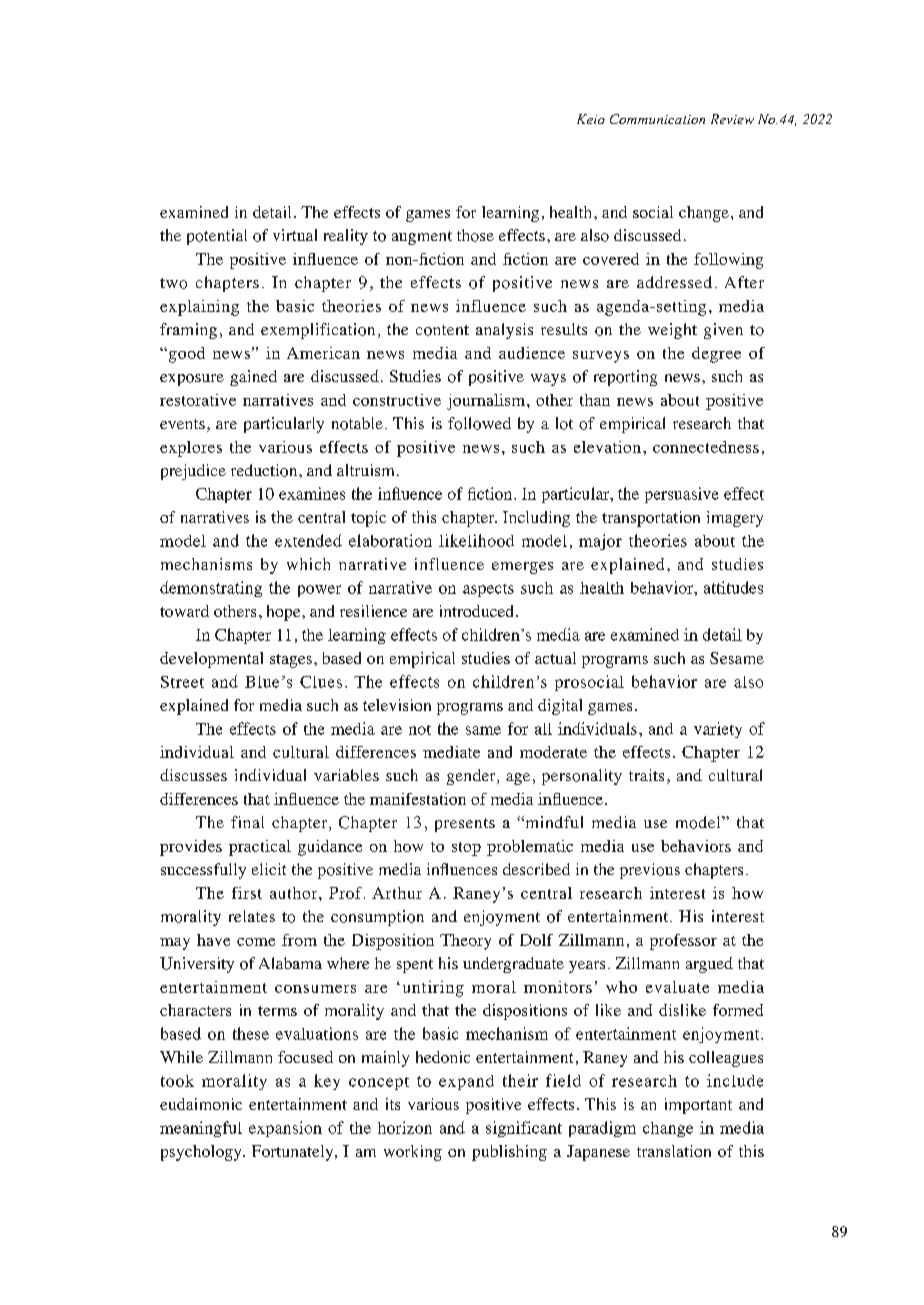 The width and height of the screenshot is (924, 1305). I want to click on reduction, so click(265, 470).
